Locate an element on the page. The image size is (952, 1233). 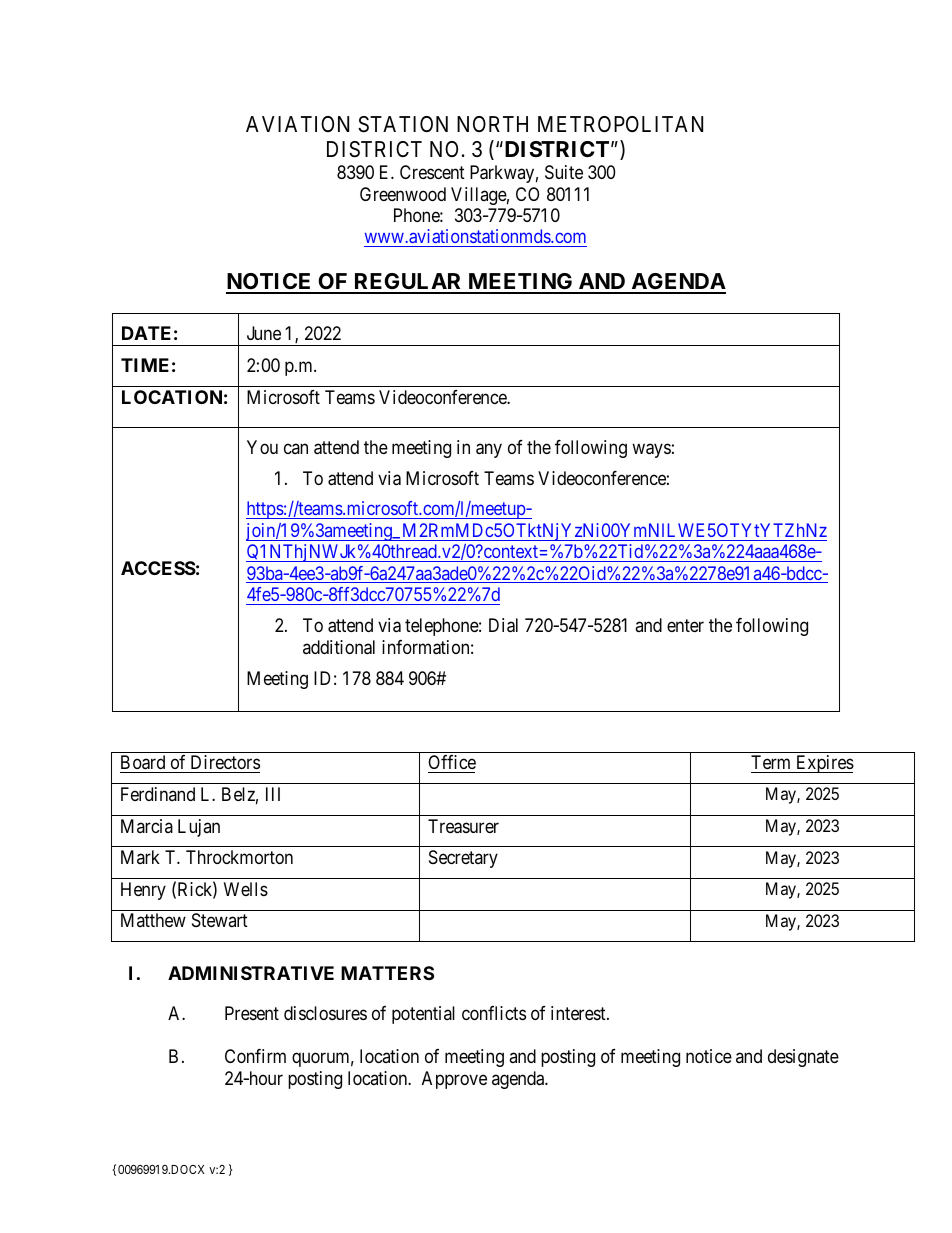
NORTH is located at coordinates (492, 124).
